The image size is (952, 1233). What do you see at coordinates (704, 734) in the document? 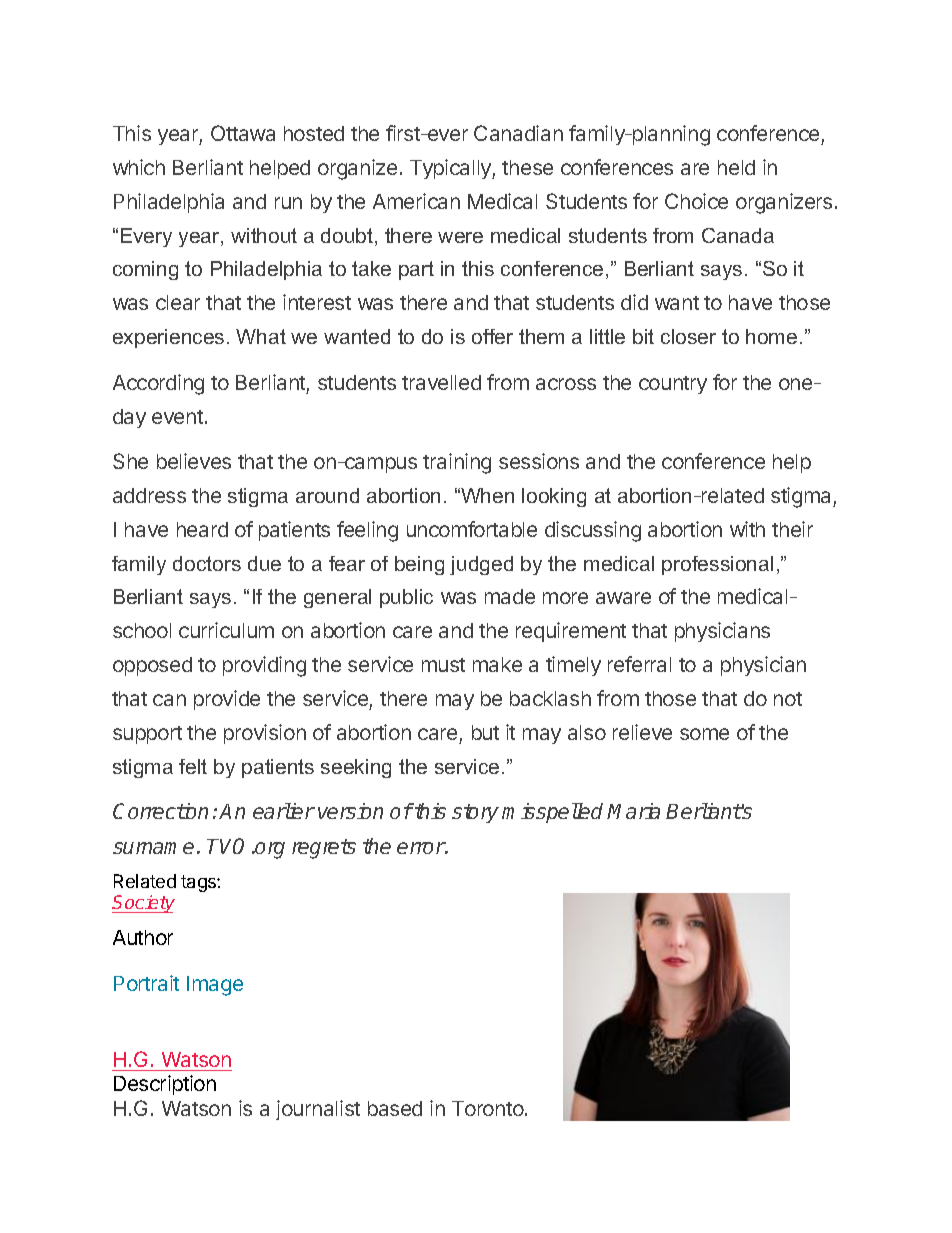
I see `some` at bounding box center [704, 734].
